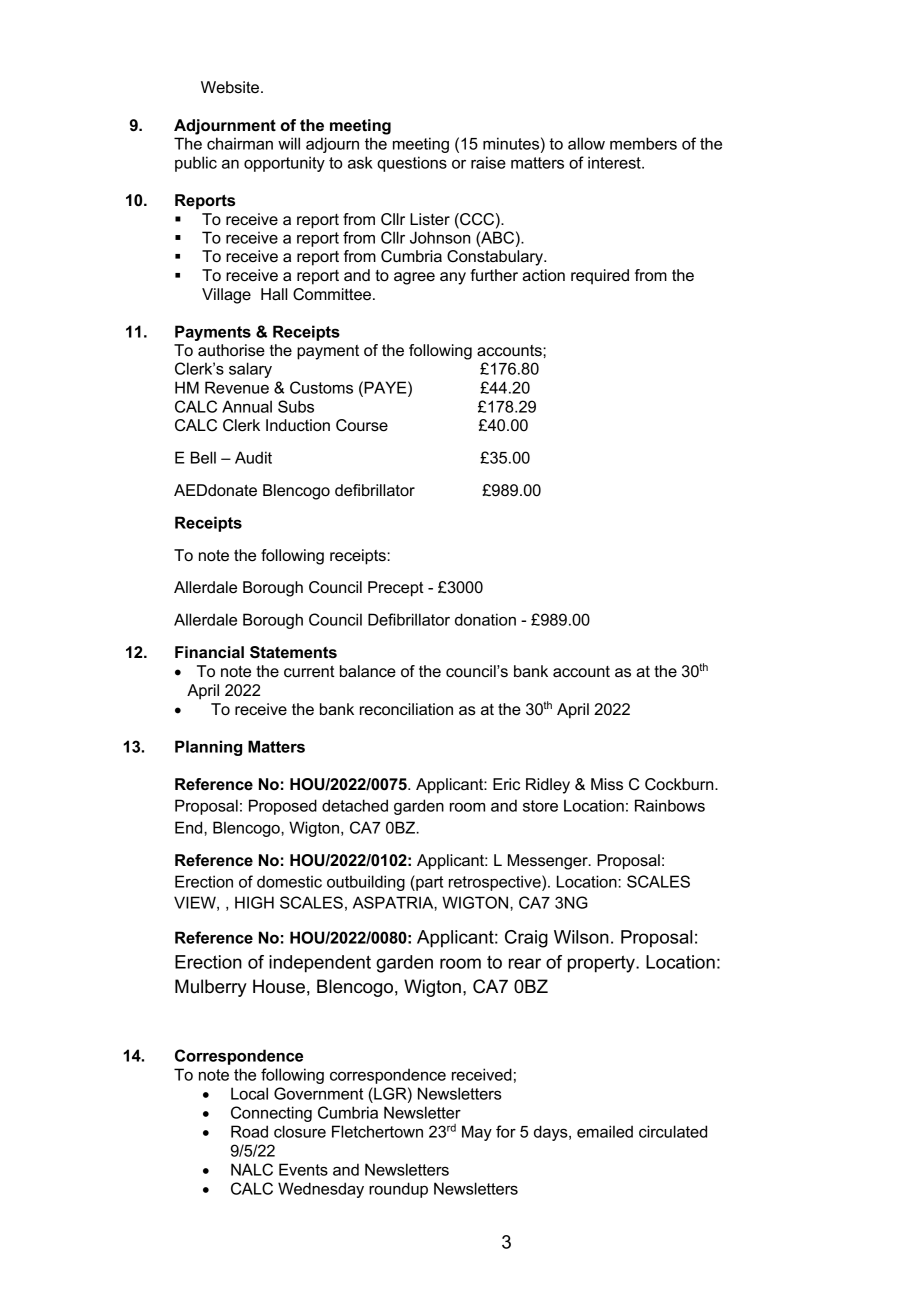  I want to click on Miss, so click(607, 784).
